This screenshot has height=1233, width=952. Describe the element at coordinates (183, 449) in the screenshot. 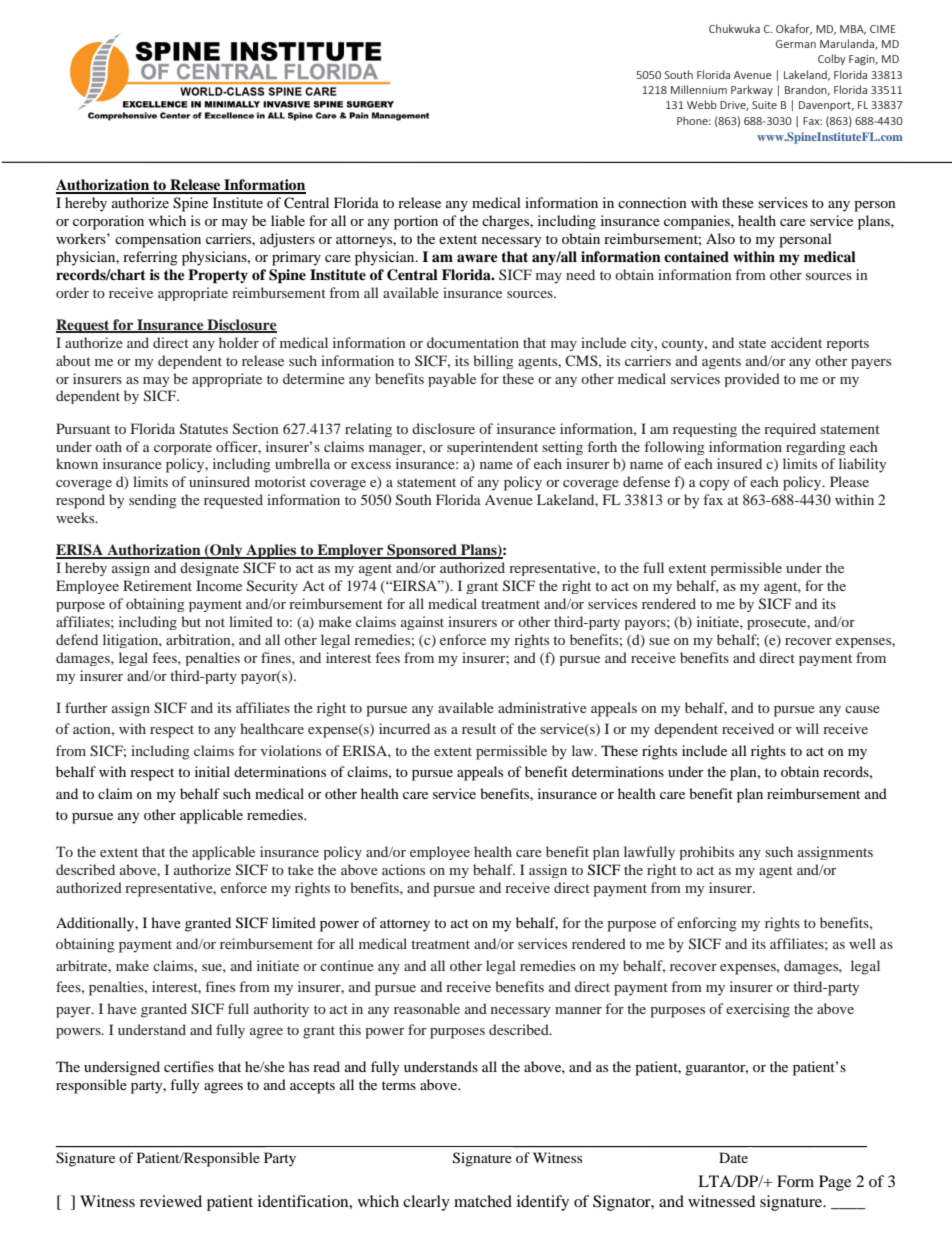

I see `corporate` at that location.
